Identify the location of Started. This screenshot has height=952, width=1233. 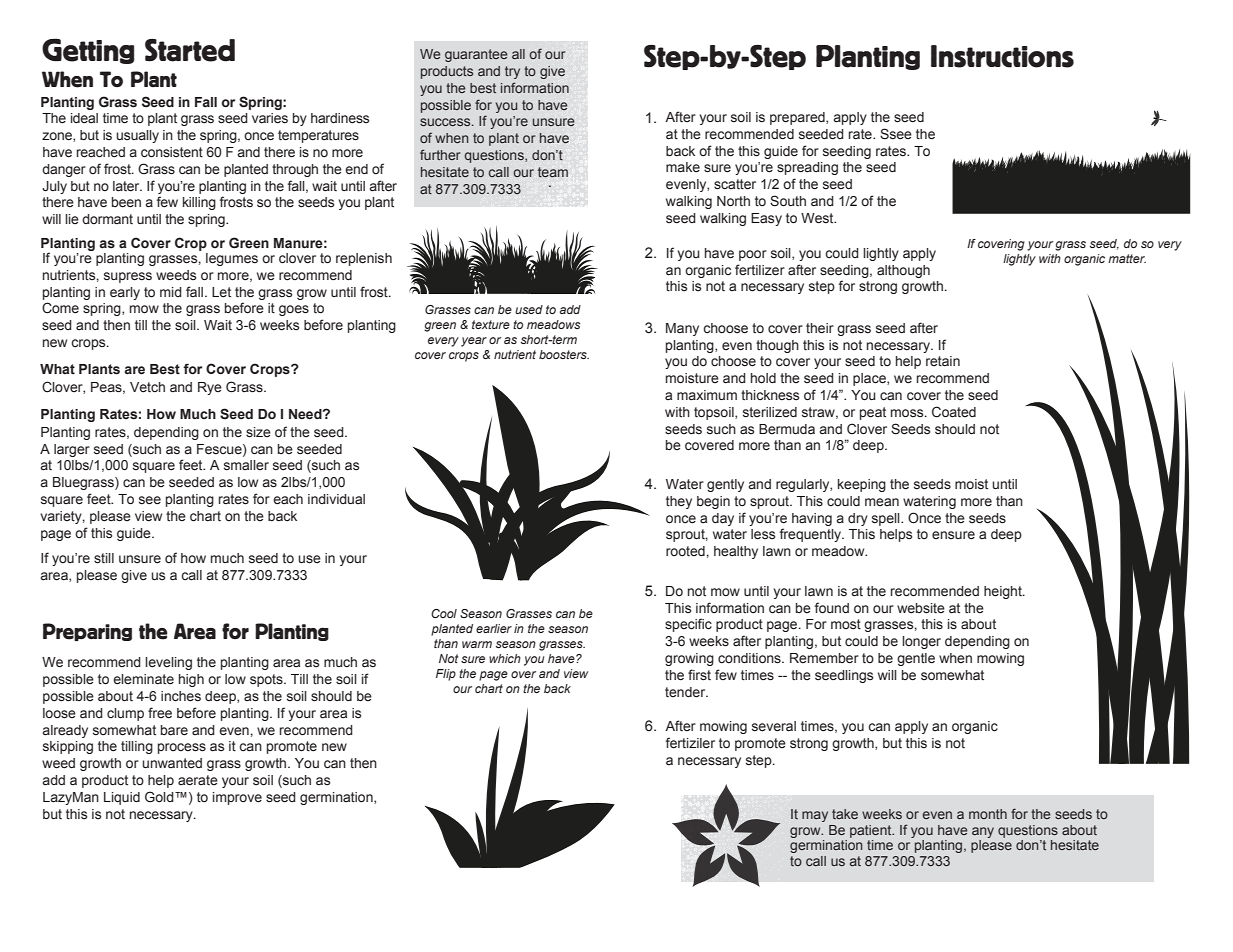
(190, 50).
